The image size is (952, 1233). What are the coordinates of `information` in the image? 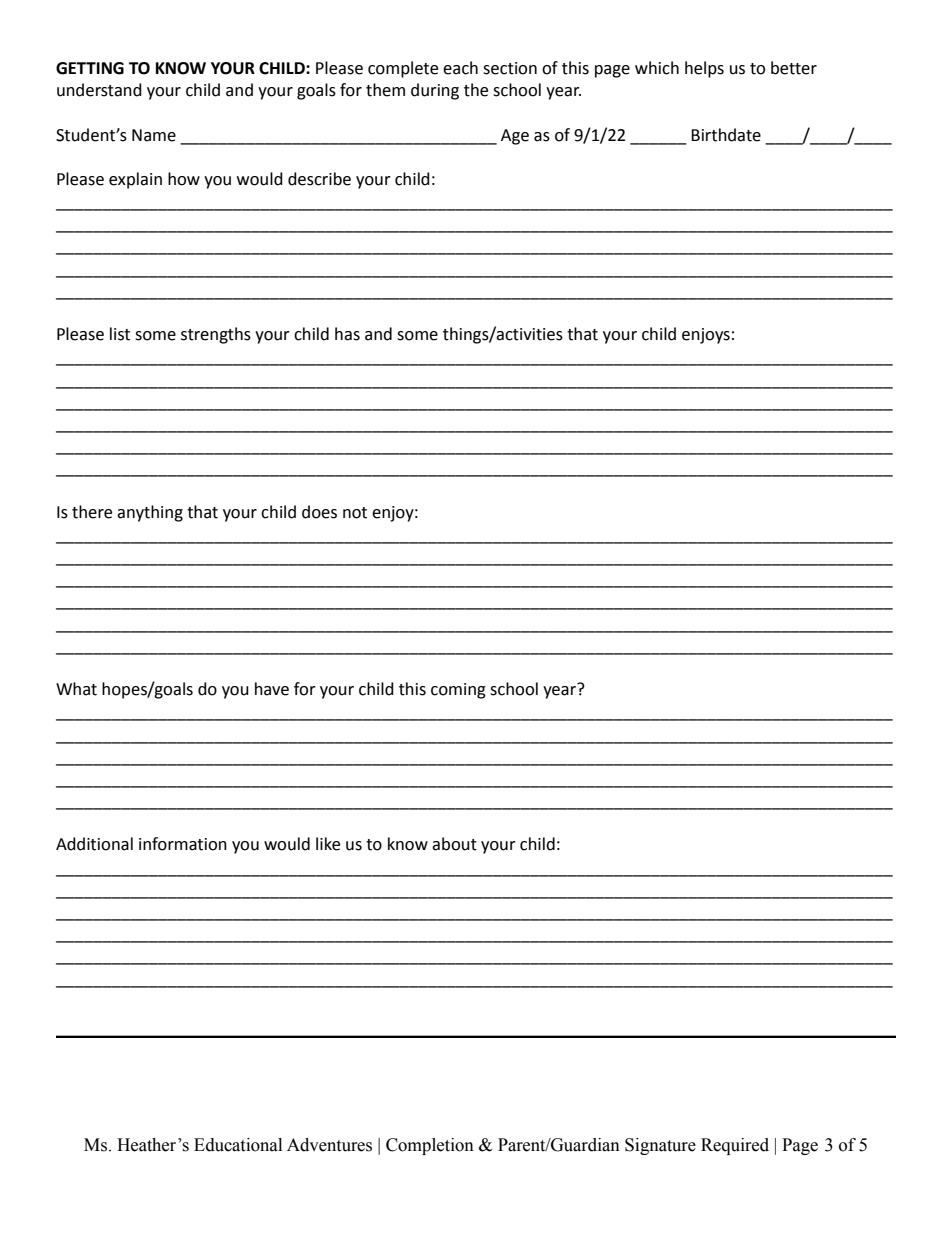 It's located at (183, 844).
